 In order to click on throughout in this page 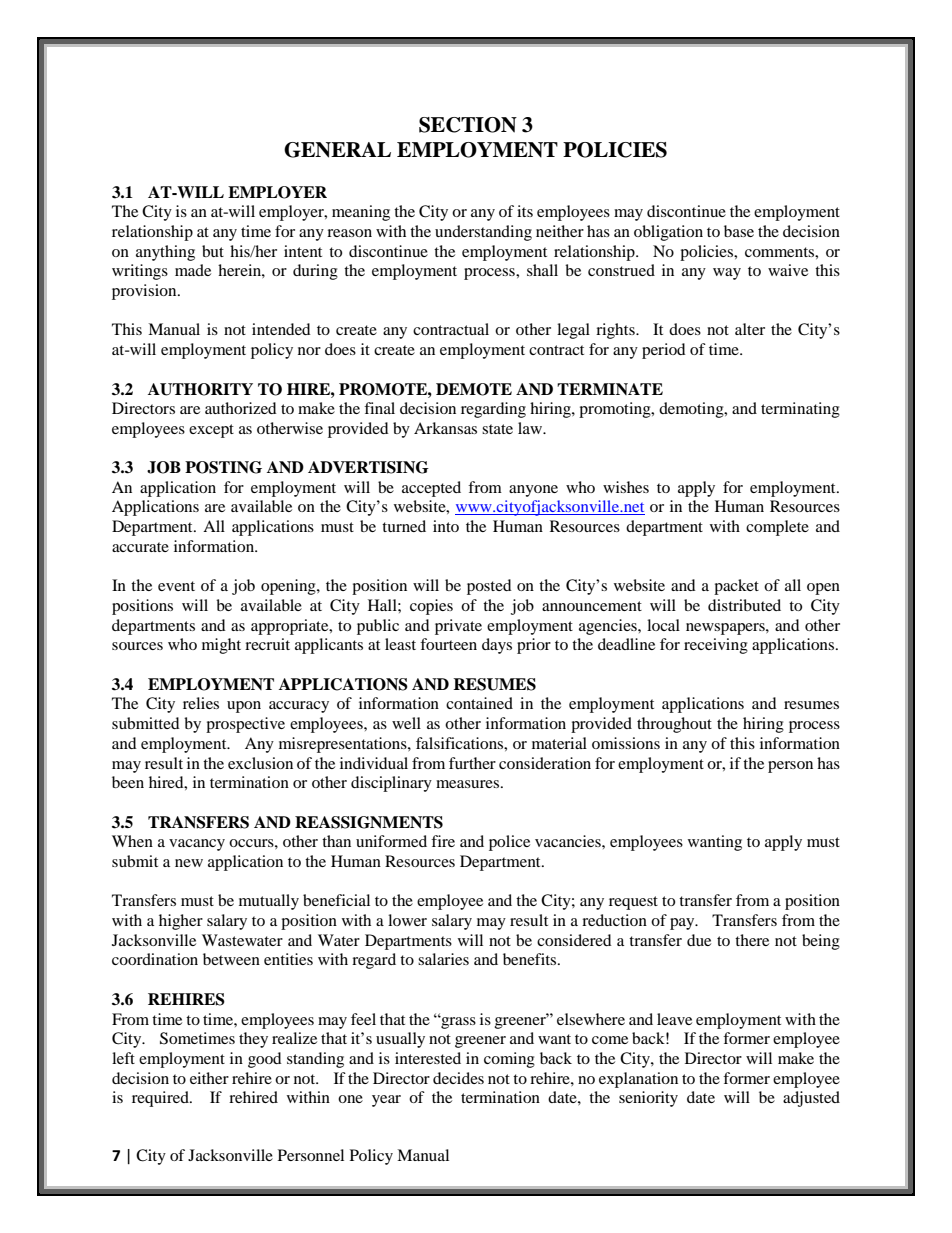, I will do `click(674, 725)`.
